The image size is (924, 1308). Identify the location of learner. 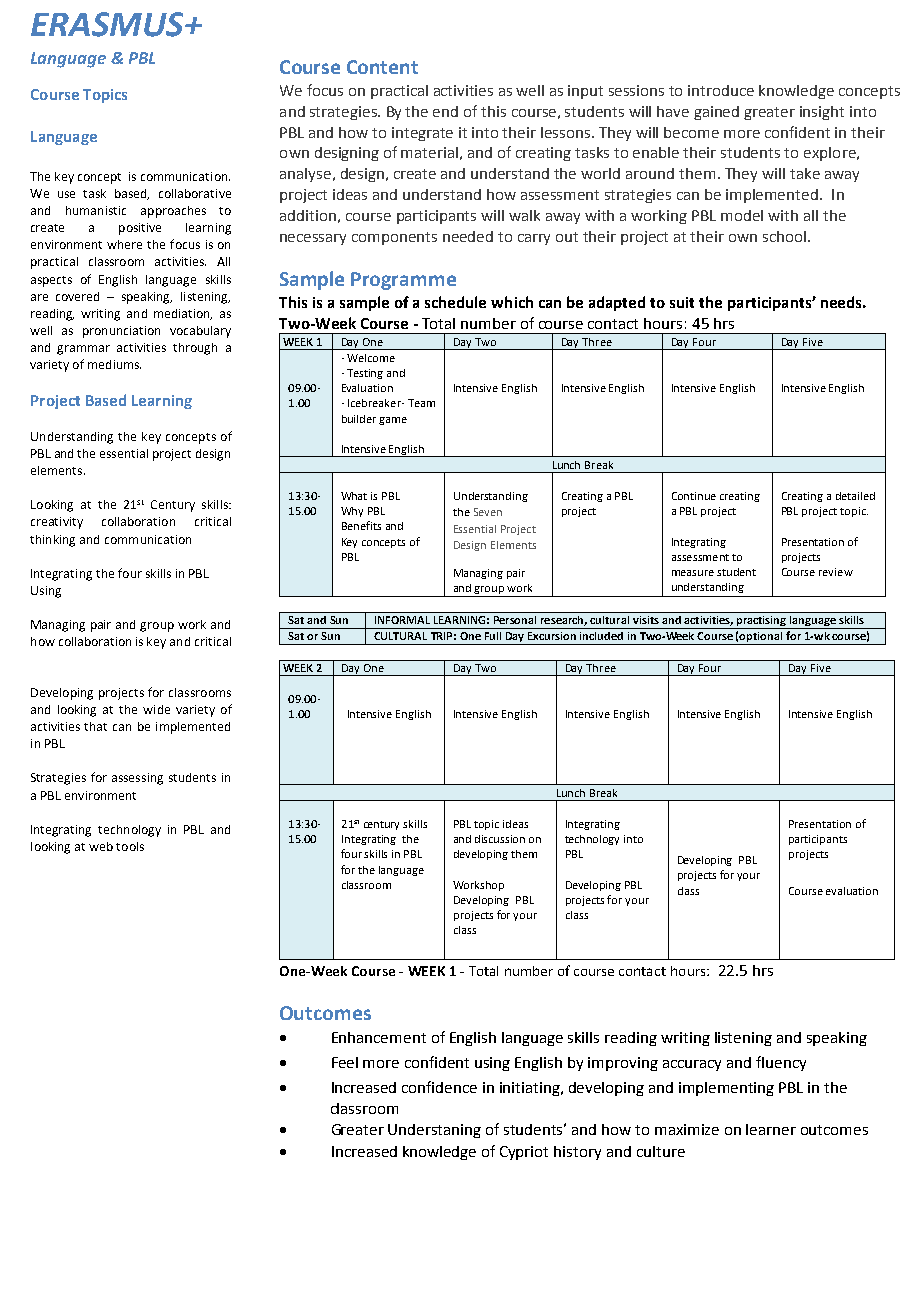
(771, 1129).
